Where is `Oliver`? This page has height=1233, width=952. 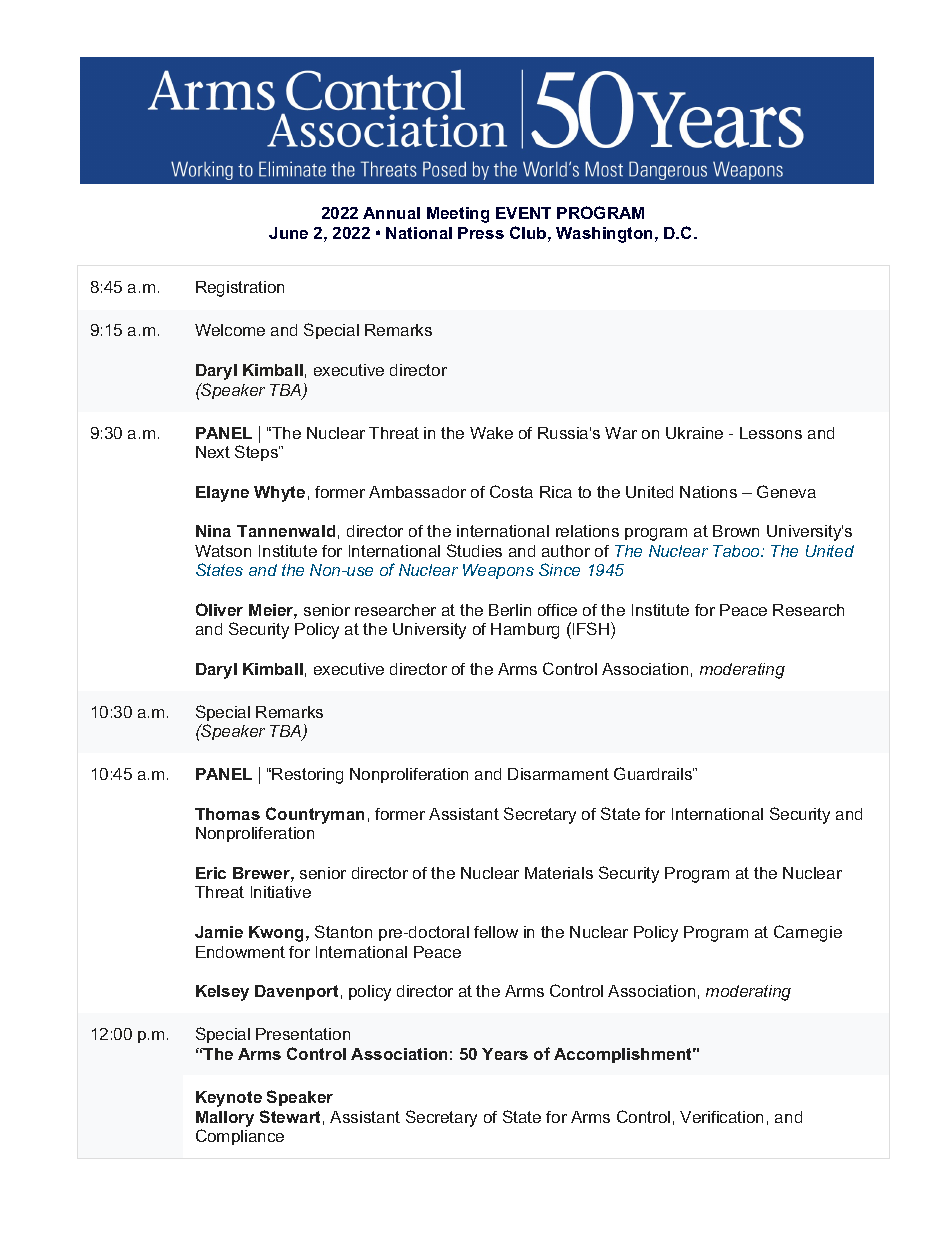 Oliver is located at coordinates (219, 609).
